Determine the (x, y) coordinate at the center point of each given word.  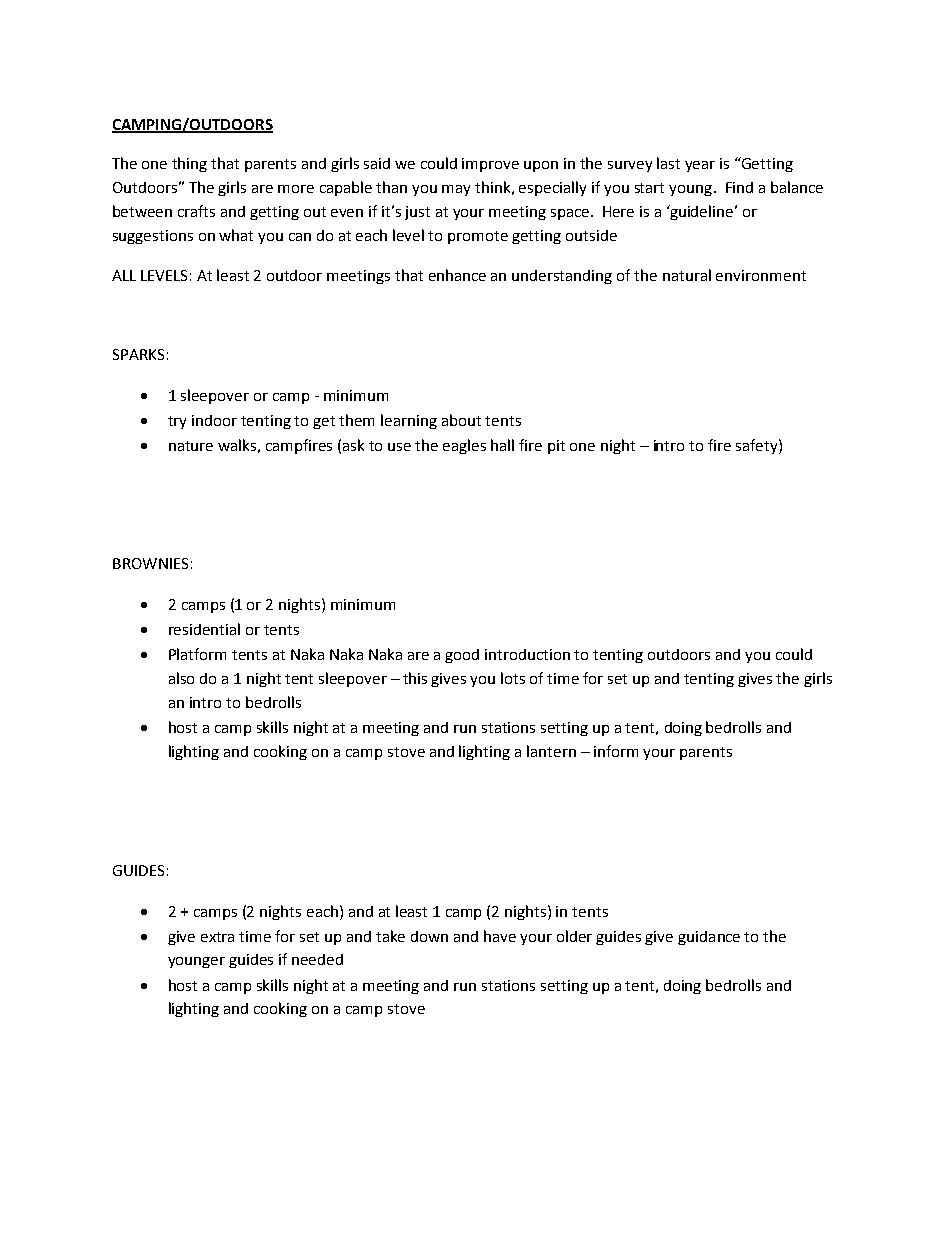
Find (739, 187)
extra (217, 937)
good (462, 656)
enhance (457, 275)
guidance (709, 938)
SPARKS (138, 354)
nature (191, 446)
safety (758, 446)
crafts (196, 211)
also (181, 678)
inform (616, 751)
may (456, 190)
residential (204, 629)
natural (687, 275)
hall (502, 445)
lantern (551, 751)
